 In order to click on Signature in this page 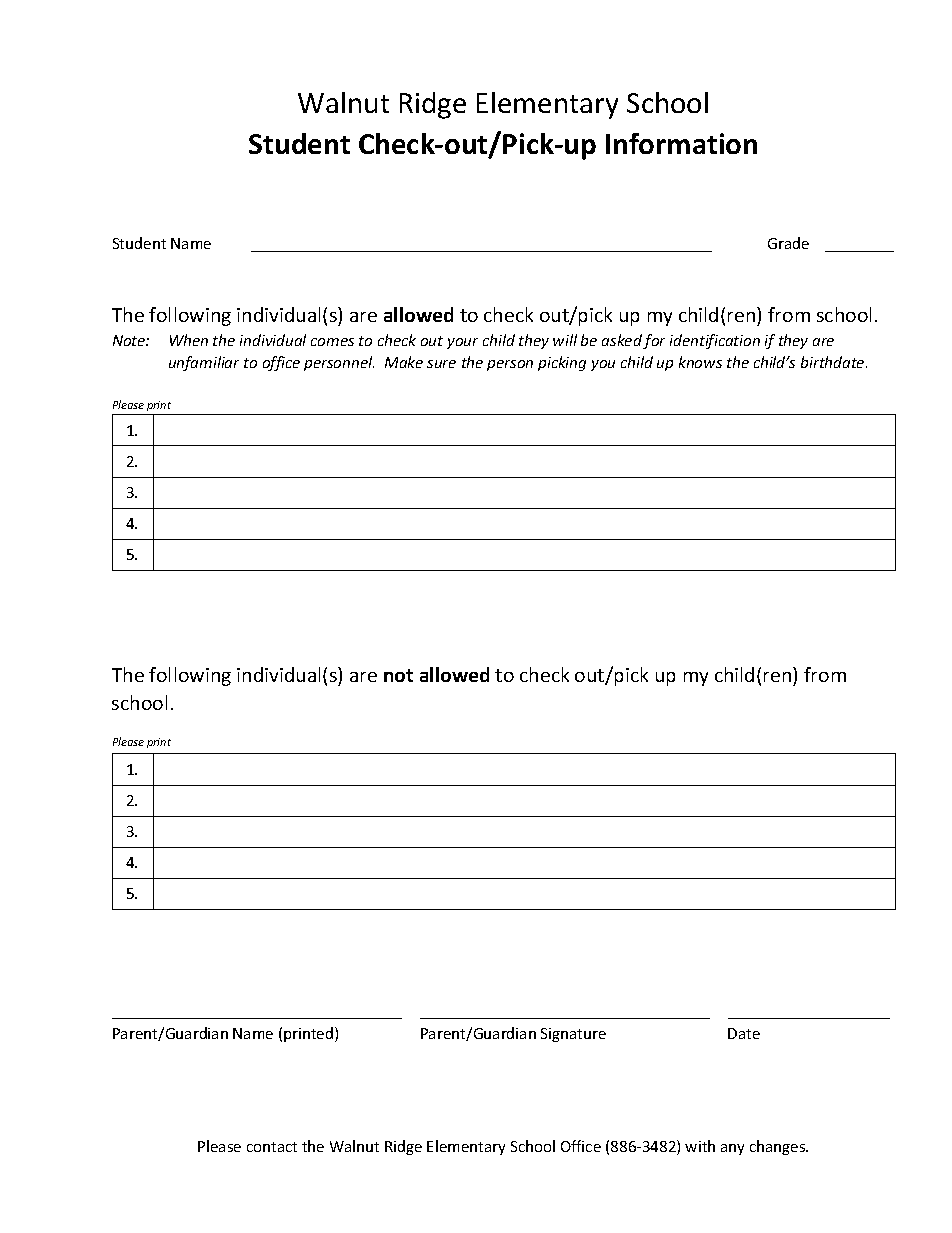, I will do `click(573, 1035)`.
